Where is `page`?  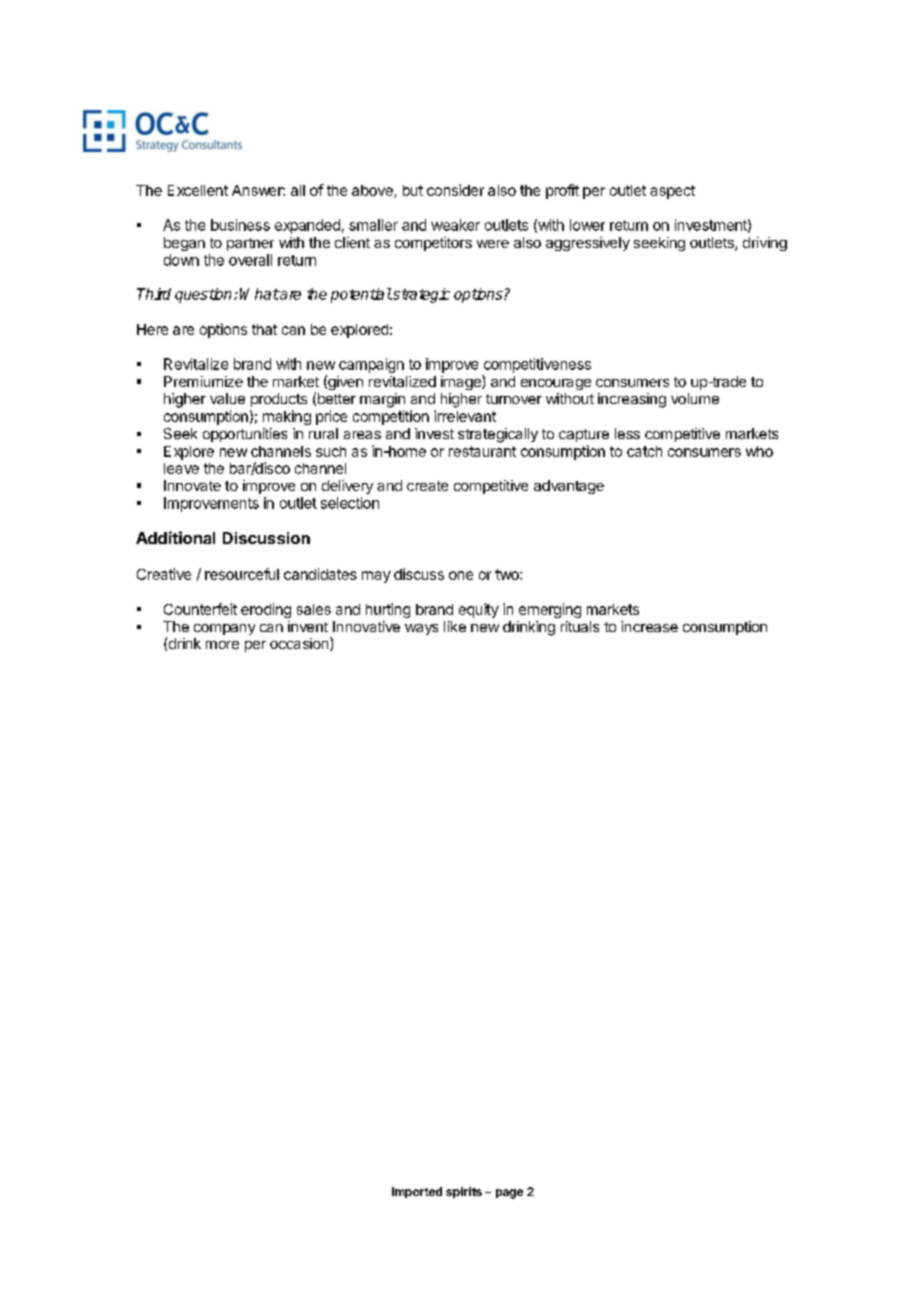 page is located at coordinates (509, 1194).
